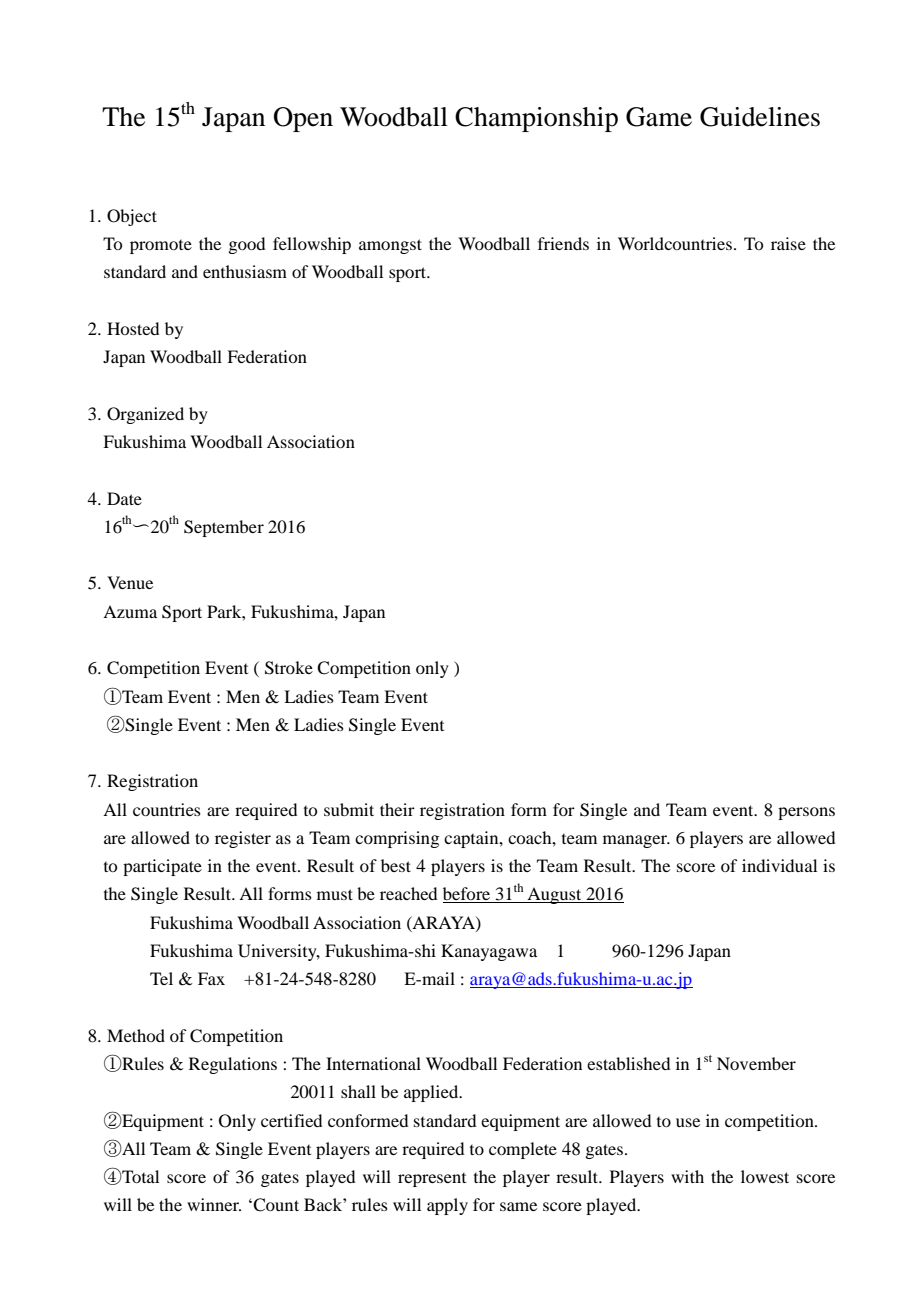 The width and height of the document is (924, 1308). What do you see at coordinates (432, 1180) in the document?
I see `represent` at bounding box center [432, 1180].
